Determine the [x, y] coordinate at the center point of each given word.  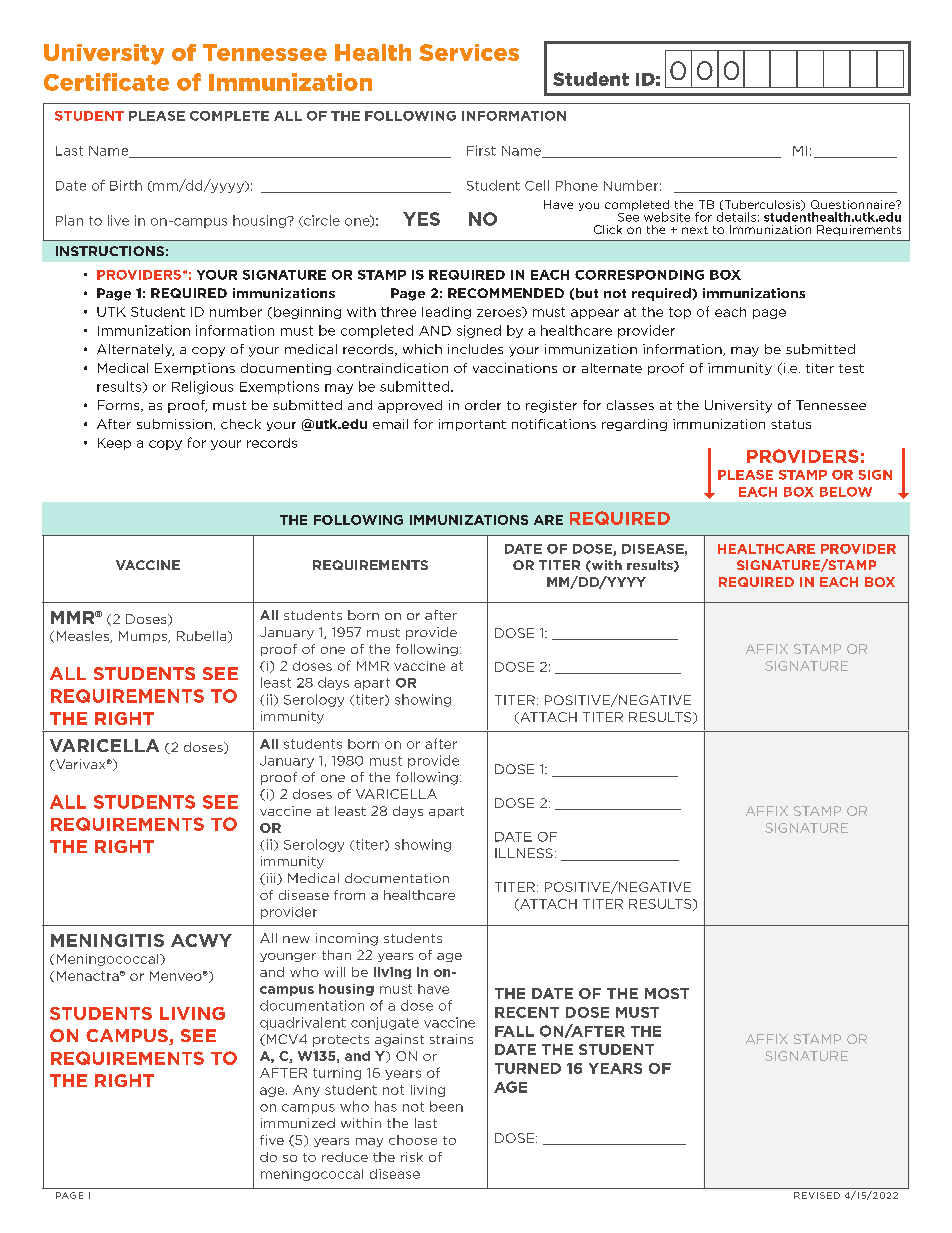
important [472, 425]
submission [174, 424]
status [791, 424]
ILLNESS [524, 853]
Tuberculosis [762, 205]
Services [469, 52]
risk [412, 1157]
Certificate [106, 82]
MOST [667, 993]
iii [271, 879]
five [272, 1140]
